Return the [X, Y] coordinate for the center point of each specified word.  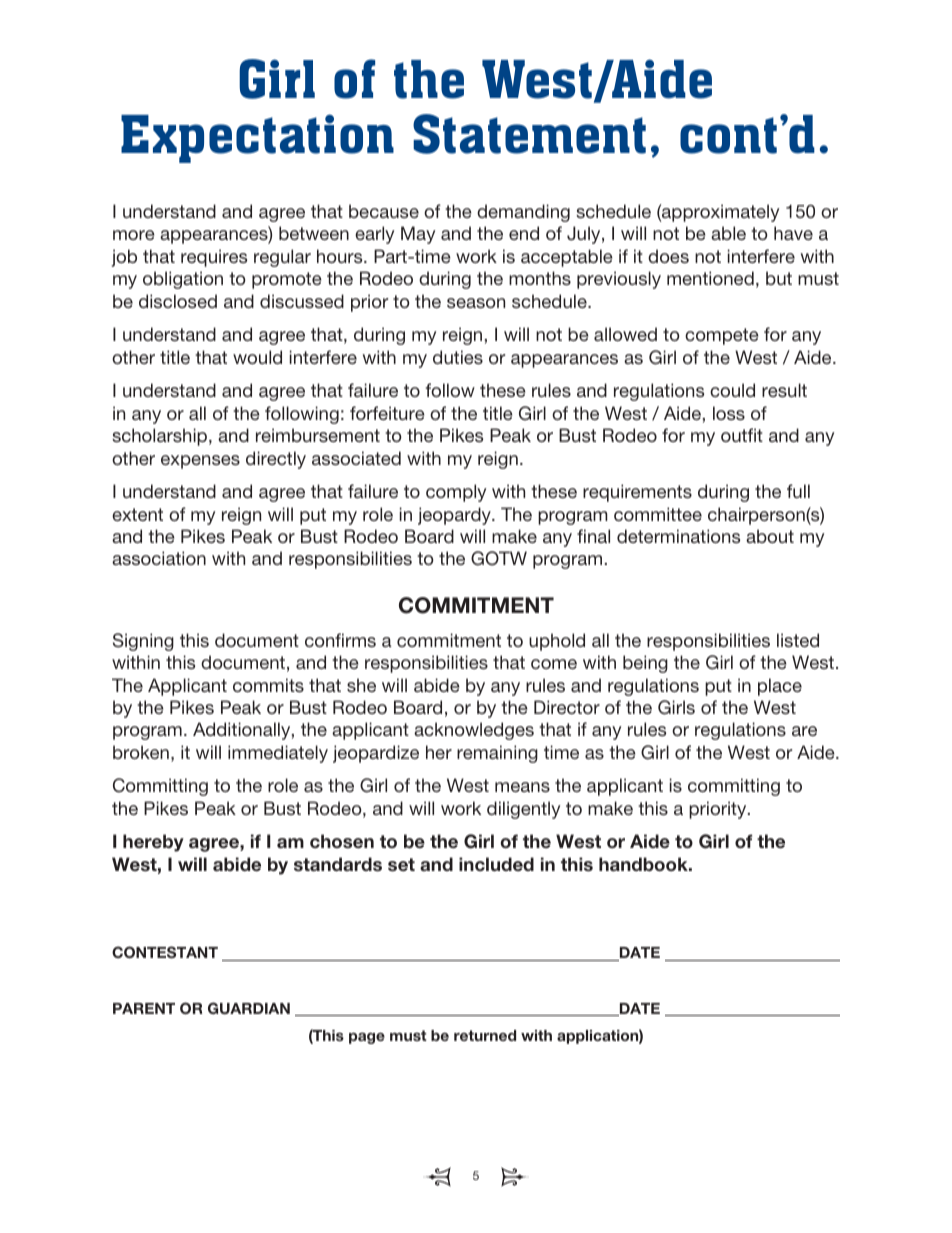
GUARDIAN [249, 1008]
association [159, 558]
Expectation [257, 138]
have [793, 233]
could [732, 390]
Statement [529, 134]
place [780, 687]
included [496, 864]
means [522, 787]
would [257, 357]
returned [485, 1035]
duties [458, 357]
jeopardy [455, 516]
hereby [153, 843]
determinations [678, 536]
